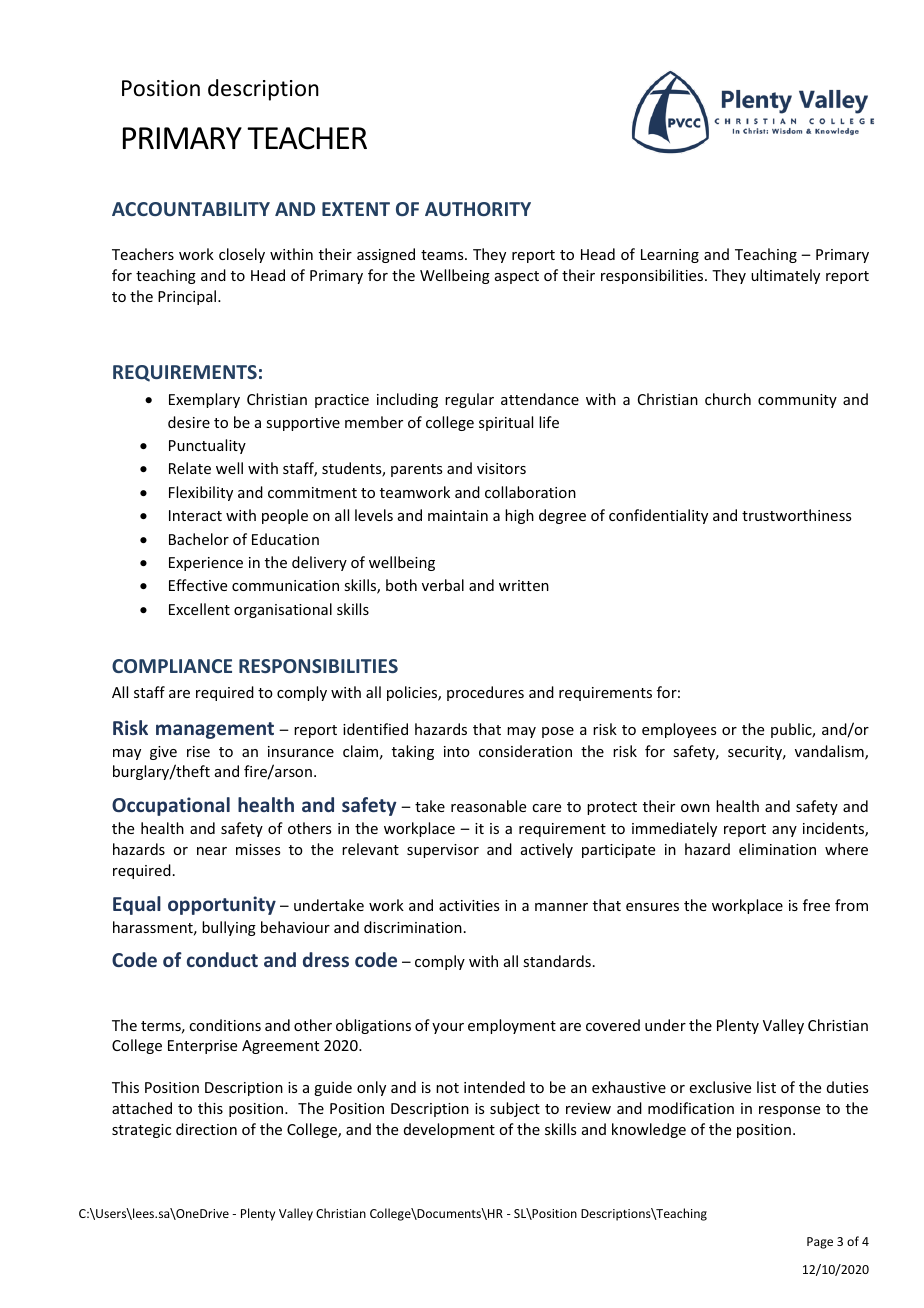 Image resolution: width=924 pixels, height=1308 pixels. I want to click on AUTHORITY, so click(478, 209).
